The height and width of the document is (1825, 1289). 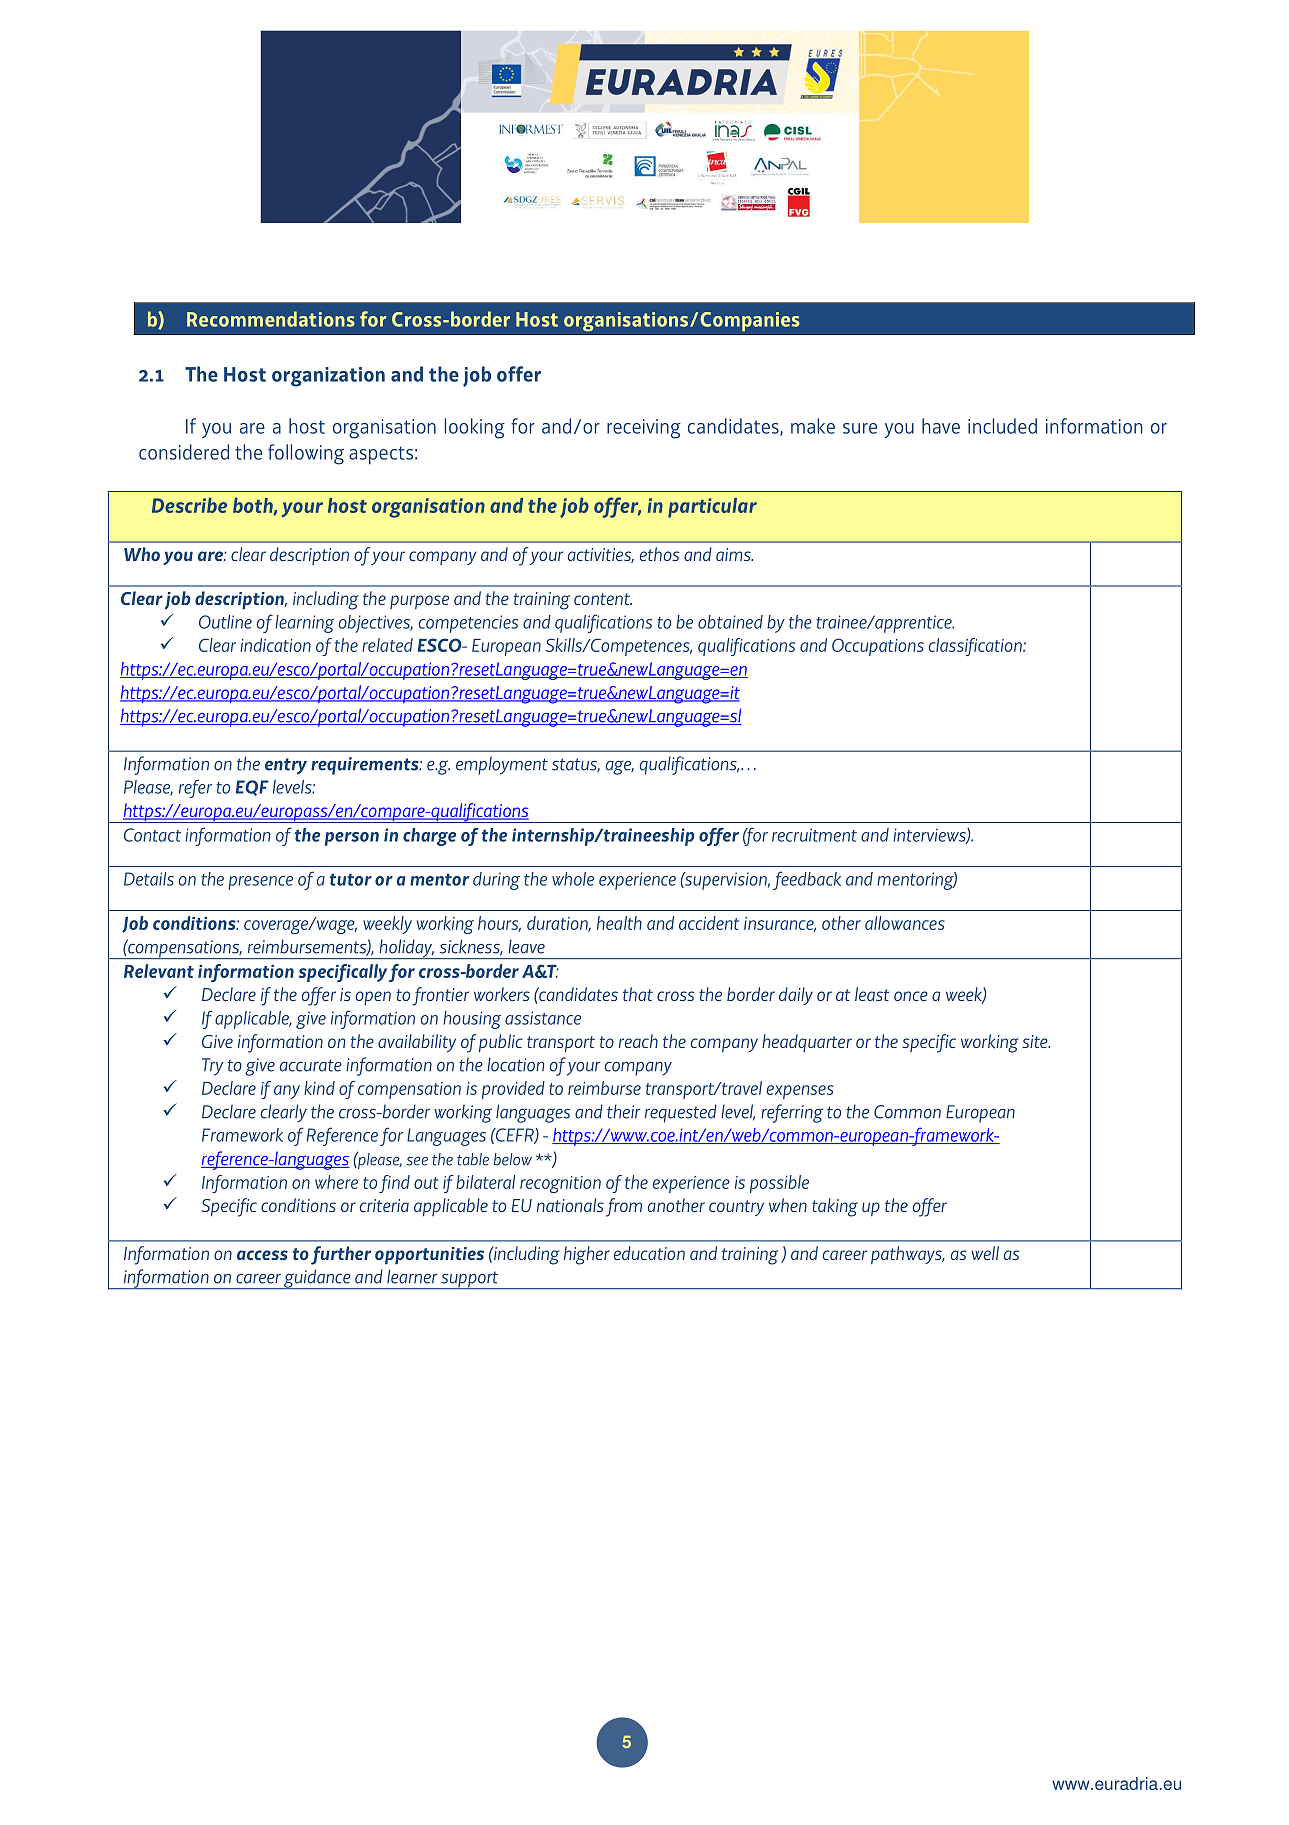 I want to click on Recommendations, so click(x=271, y=319).
